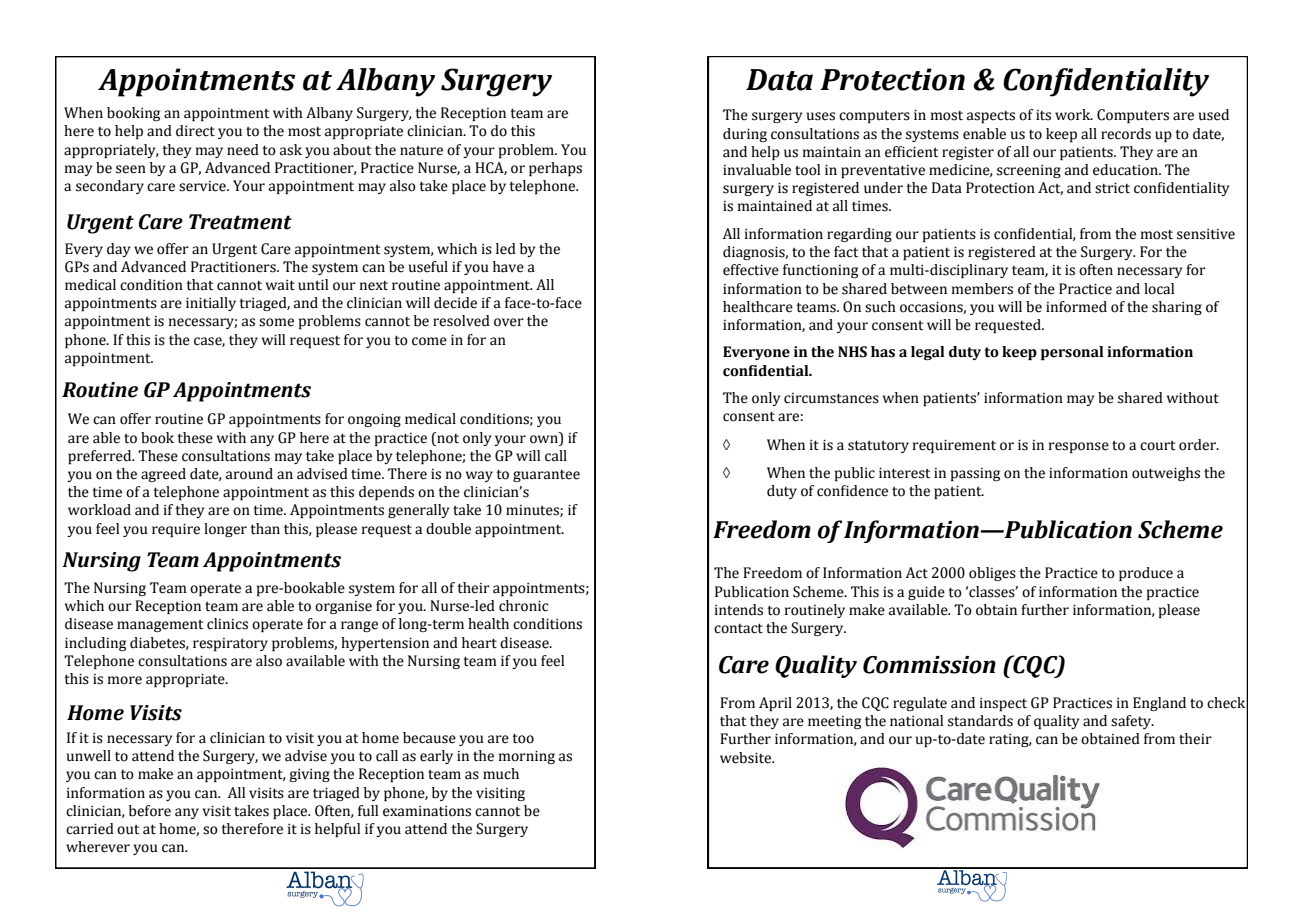  Describe the element at coordinates (739, 610) in the screenshot. I see `intends` at that location.
